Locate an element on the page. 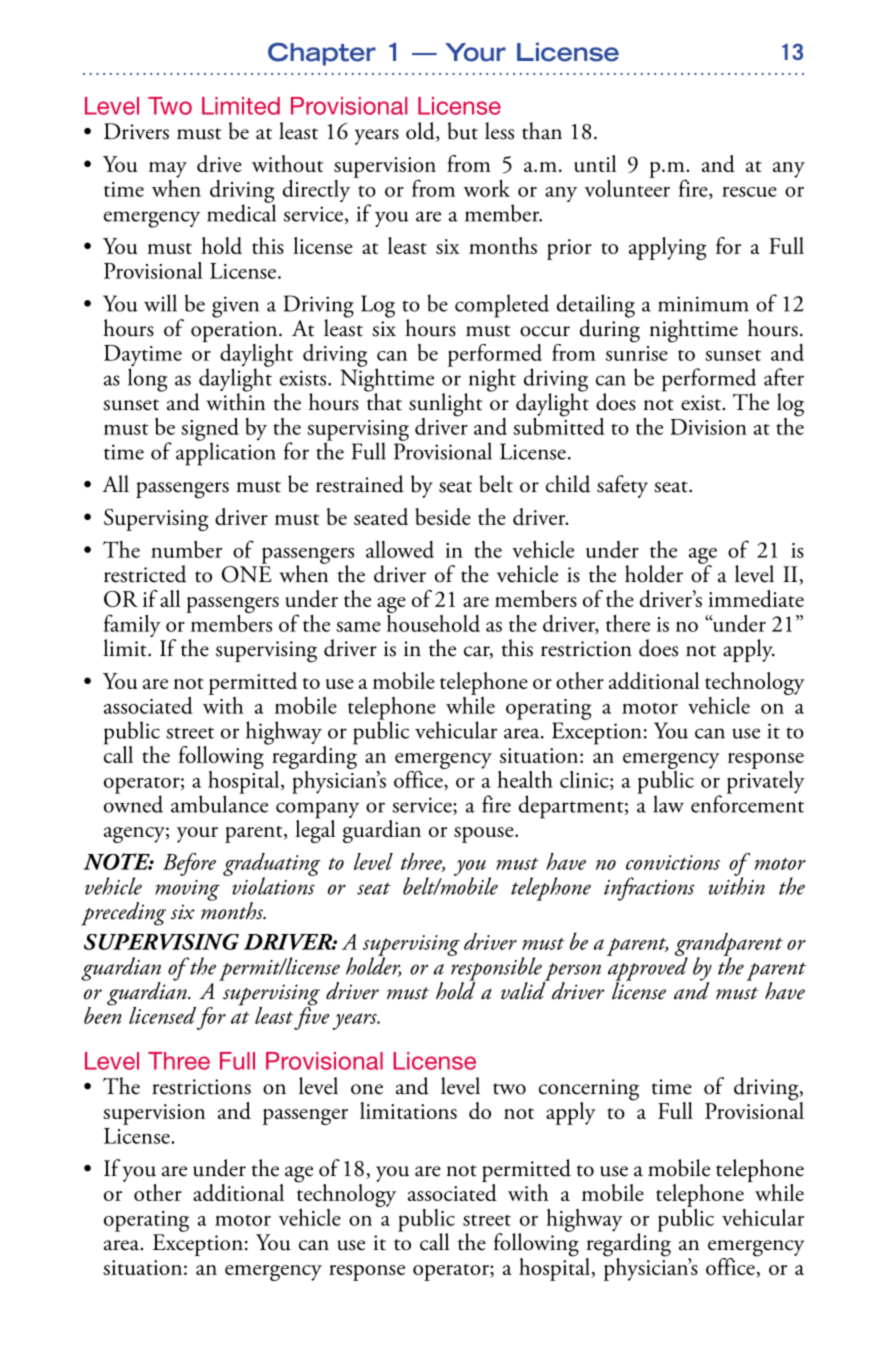 This image has height=1372, width=887. Division is located at coordinates (708, 427).
